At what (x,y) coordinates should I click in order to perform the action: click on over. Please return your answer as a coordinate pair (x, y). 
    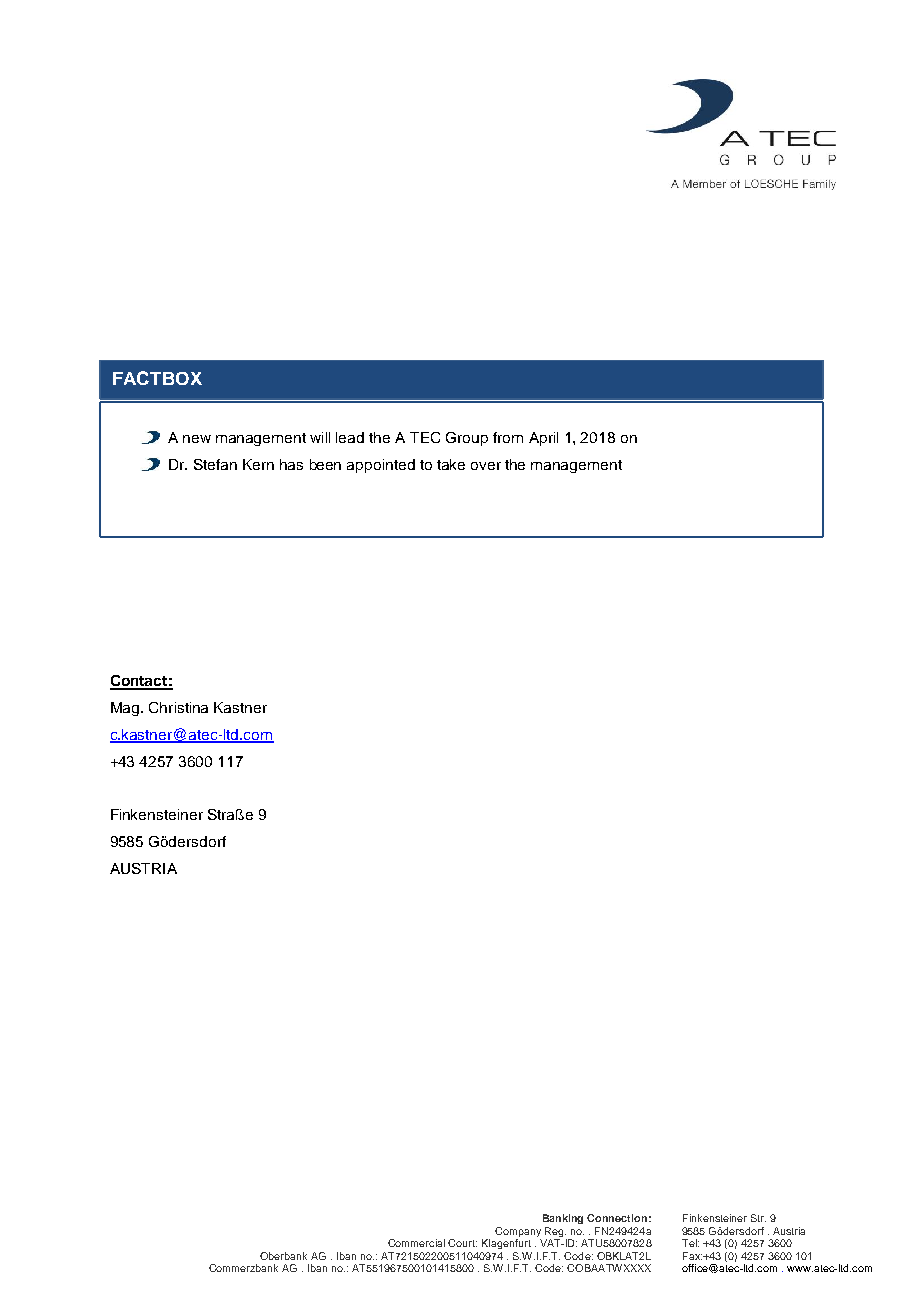
    Looking at the image, I should click on (486, 466).
